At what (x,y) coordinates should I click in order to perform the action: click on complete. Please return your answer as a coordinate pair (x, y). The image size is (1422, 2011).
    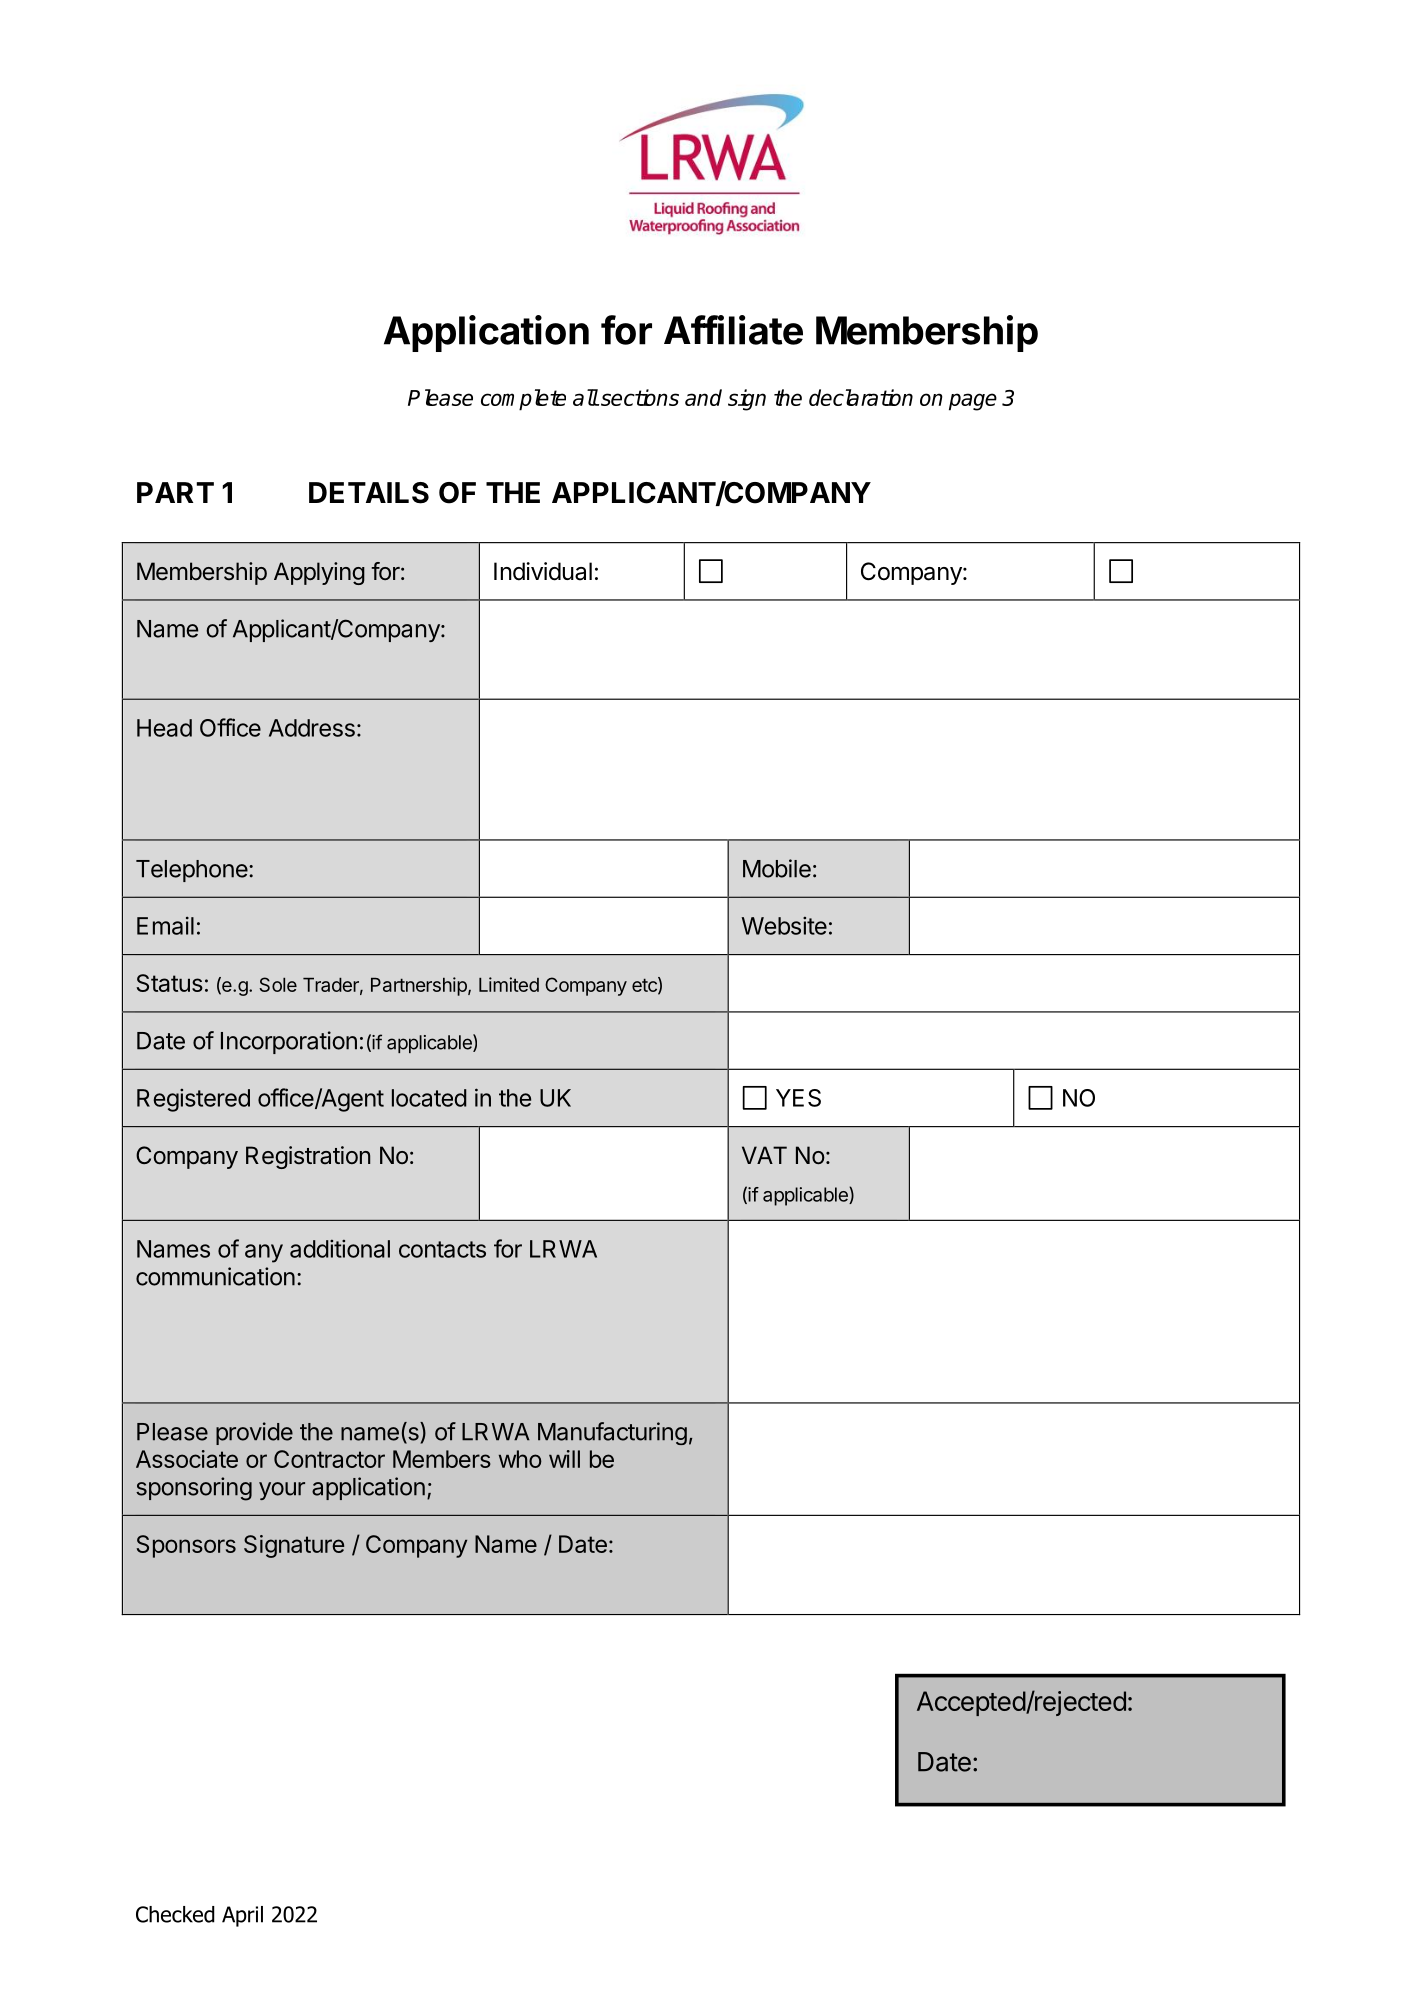
    Looking at the image, I should click on (523, 400).
